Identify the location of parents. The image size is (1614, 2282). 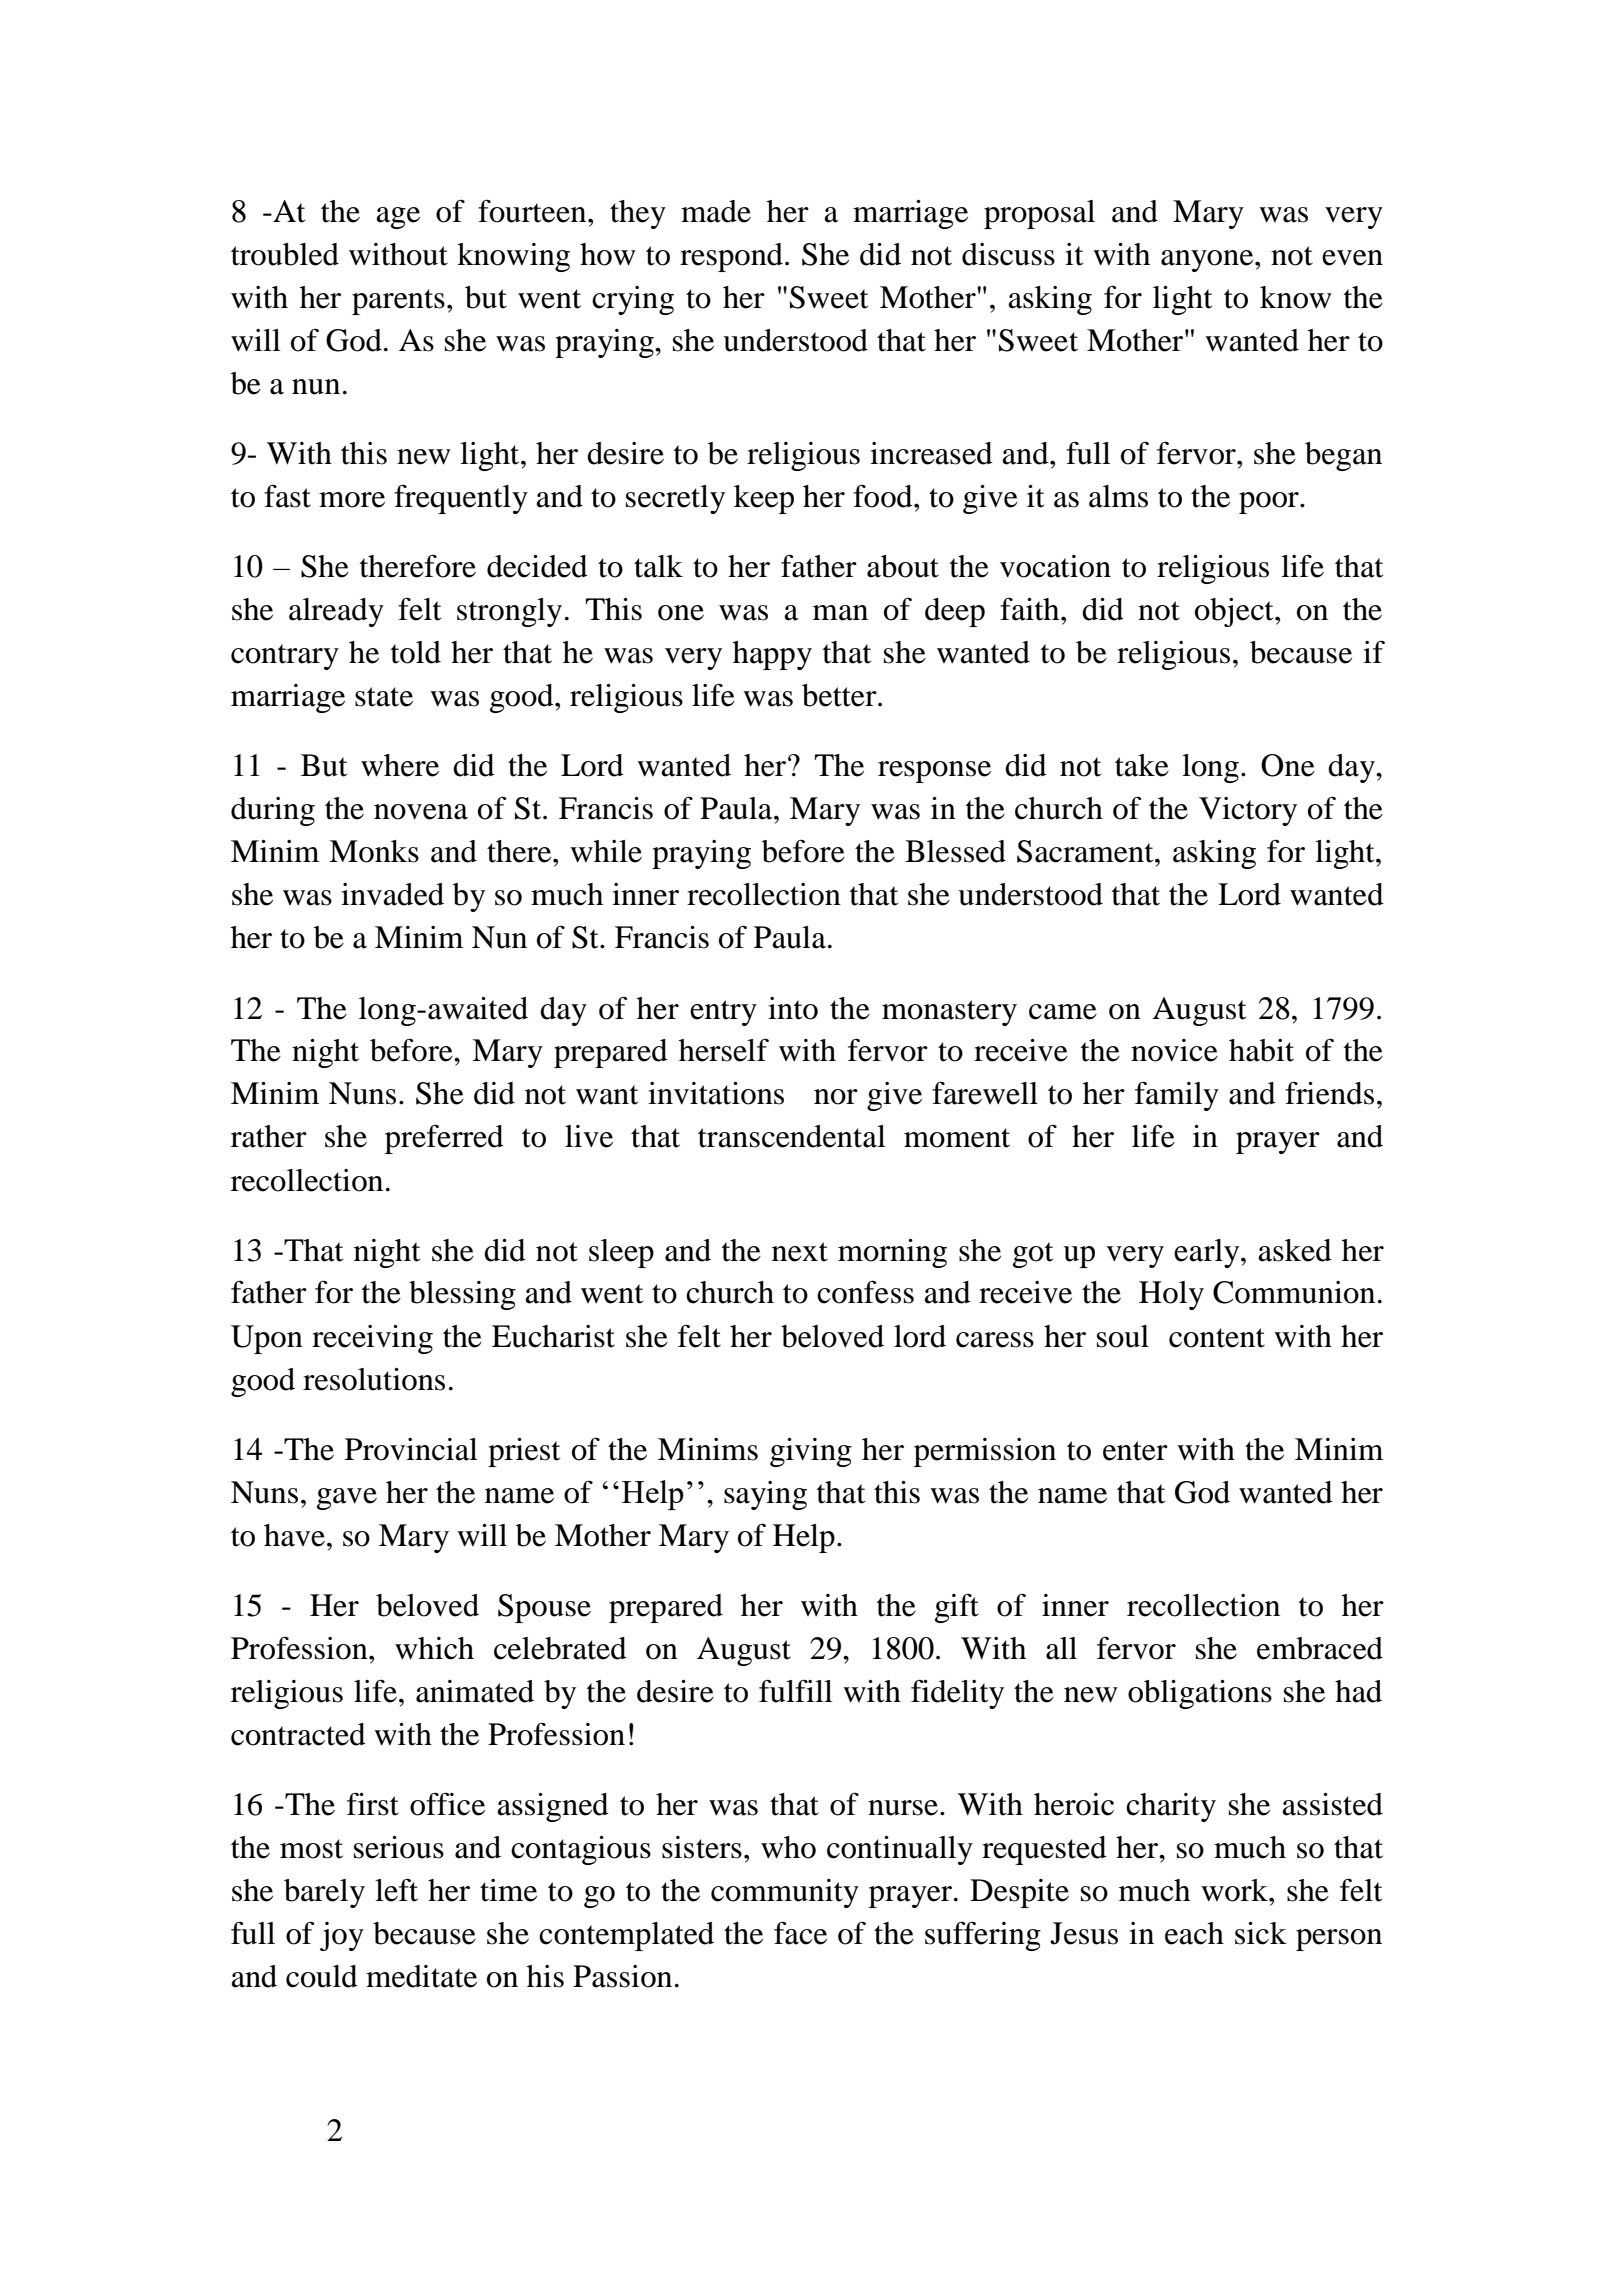
(398, 302).
